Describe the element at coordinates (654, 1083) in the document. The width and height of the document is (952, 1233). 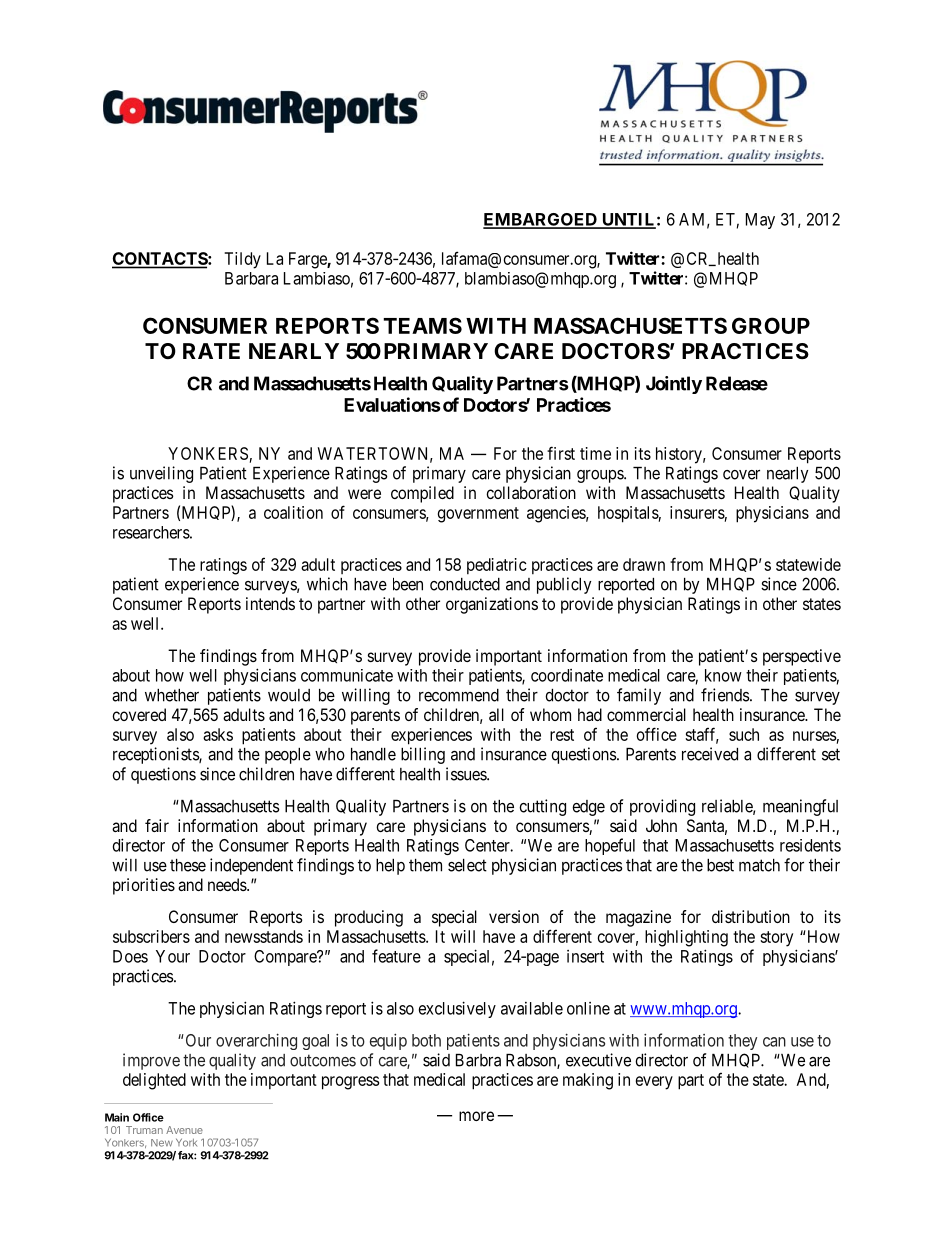
I see `every` at that location.
